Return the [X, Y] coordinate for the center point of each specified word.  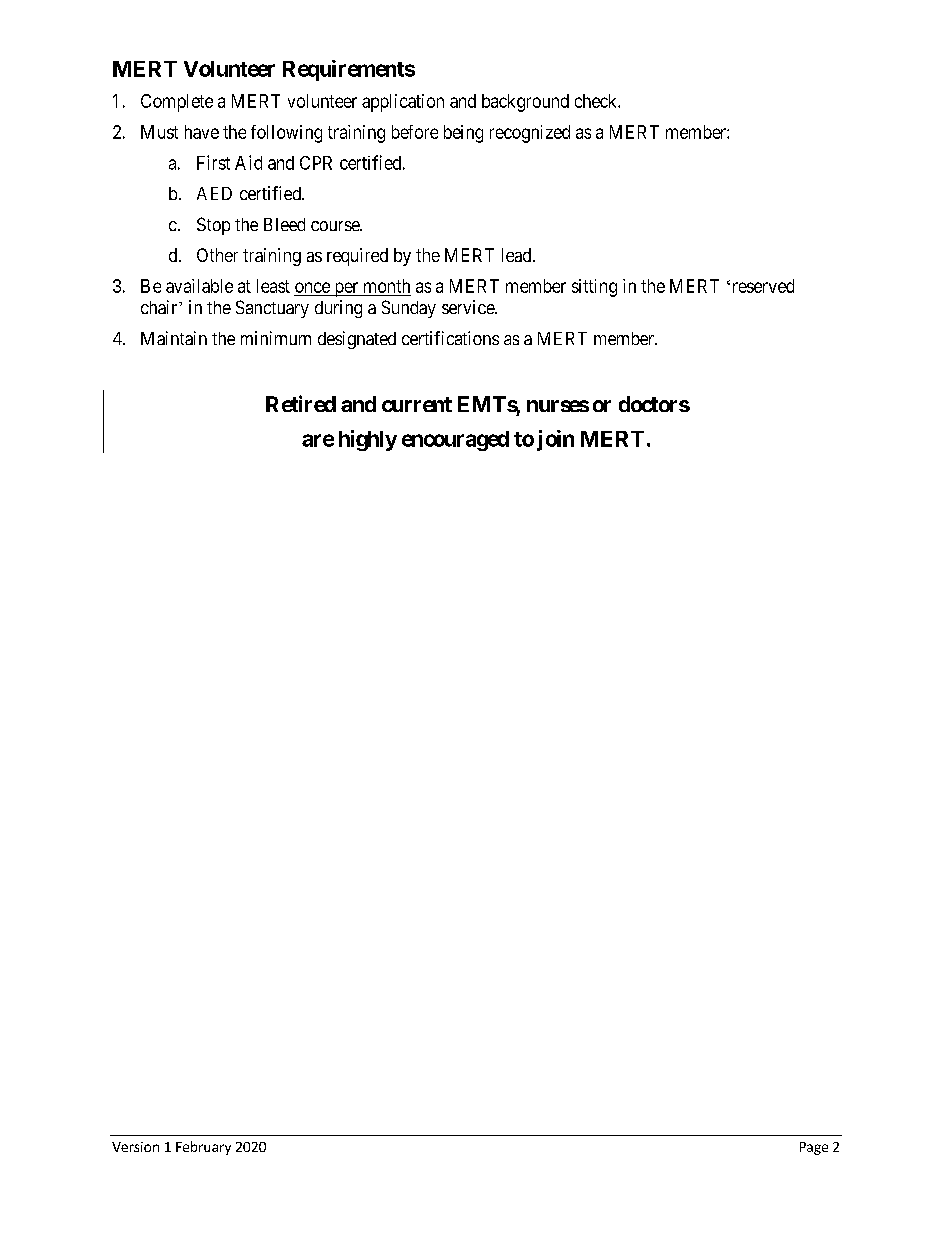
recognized [530, 134]
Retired [301, 403]
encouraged [455, 441]
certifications [450, 338]
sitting [594, 288]
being [463, 134]
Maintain [174, 338]
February [203, 1148]
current [417, 404]
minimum [276, 338]
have [202, 132]
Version [135, 1147]
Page [814, 1148]
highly [368, 440]
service [469, 307]
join [555, 440]
